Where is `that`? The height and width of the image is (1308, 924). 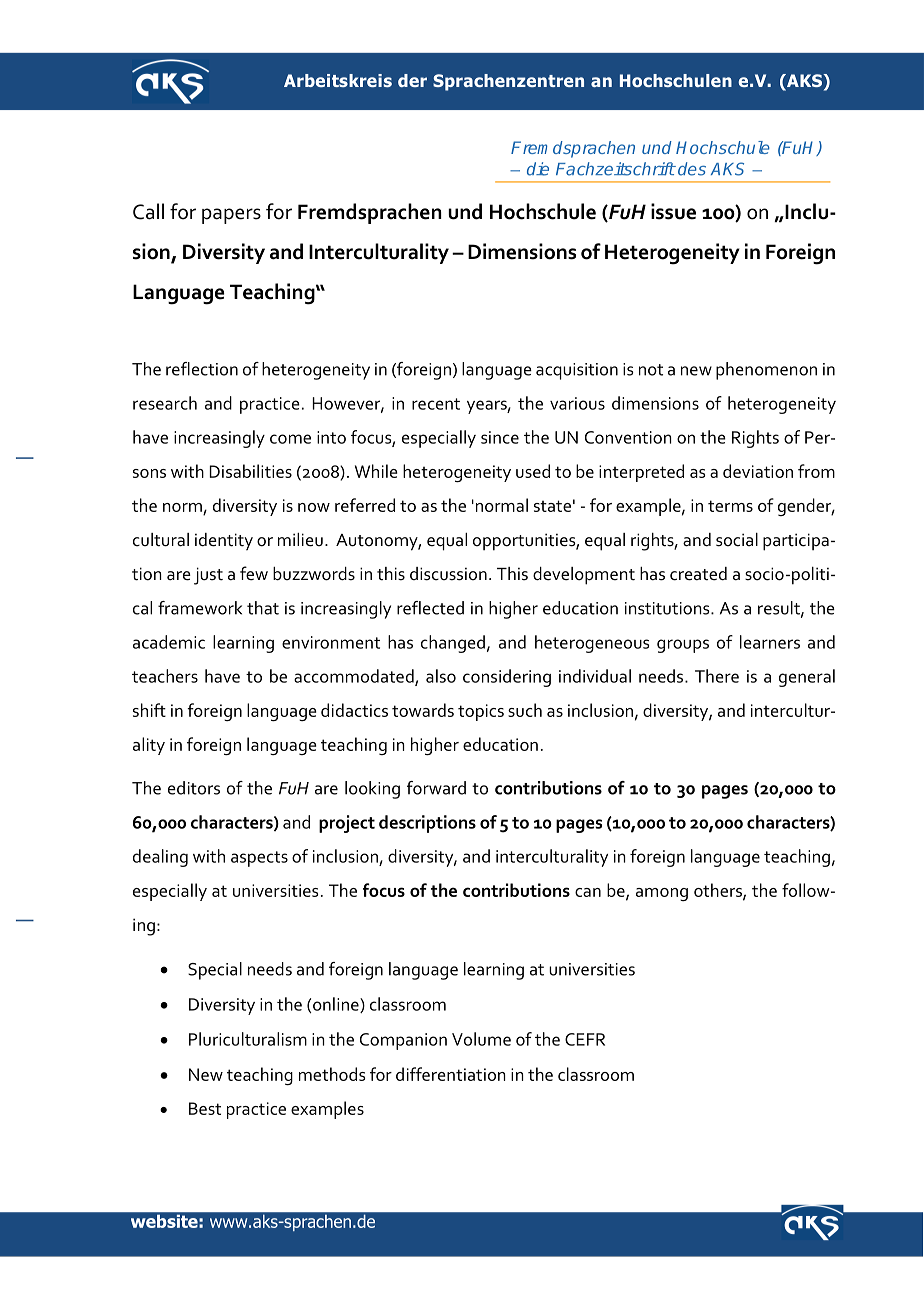
that is located at coordinates (263, 608).
